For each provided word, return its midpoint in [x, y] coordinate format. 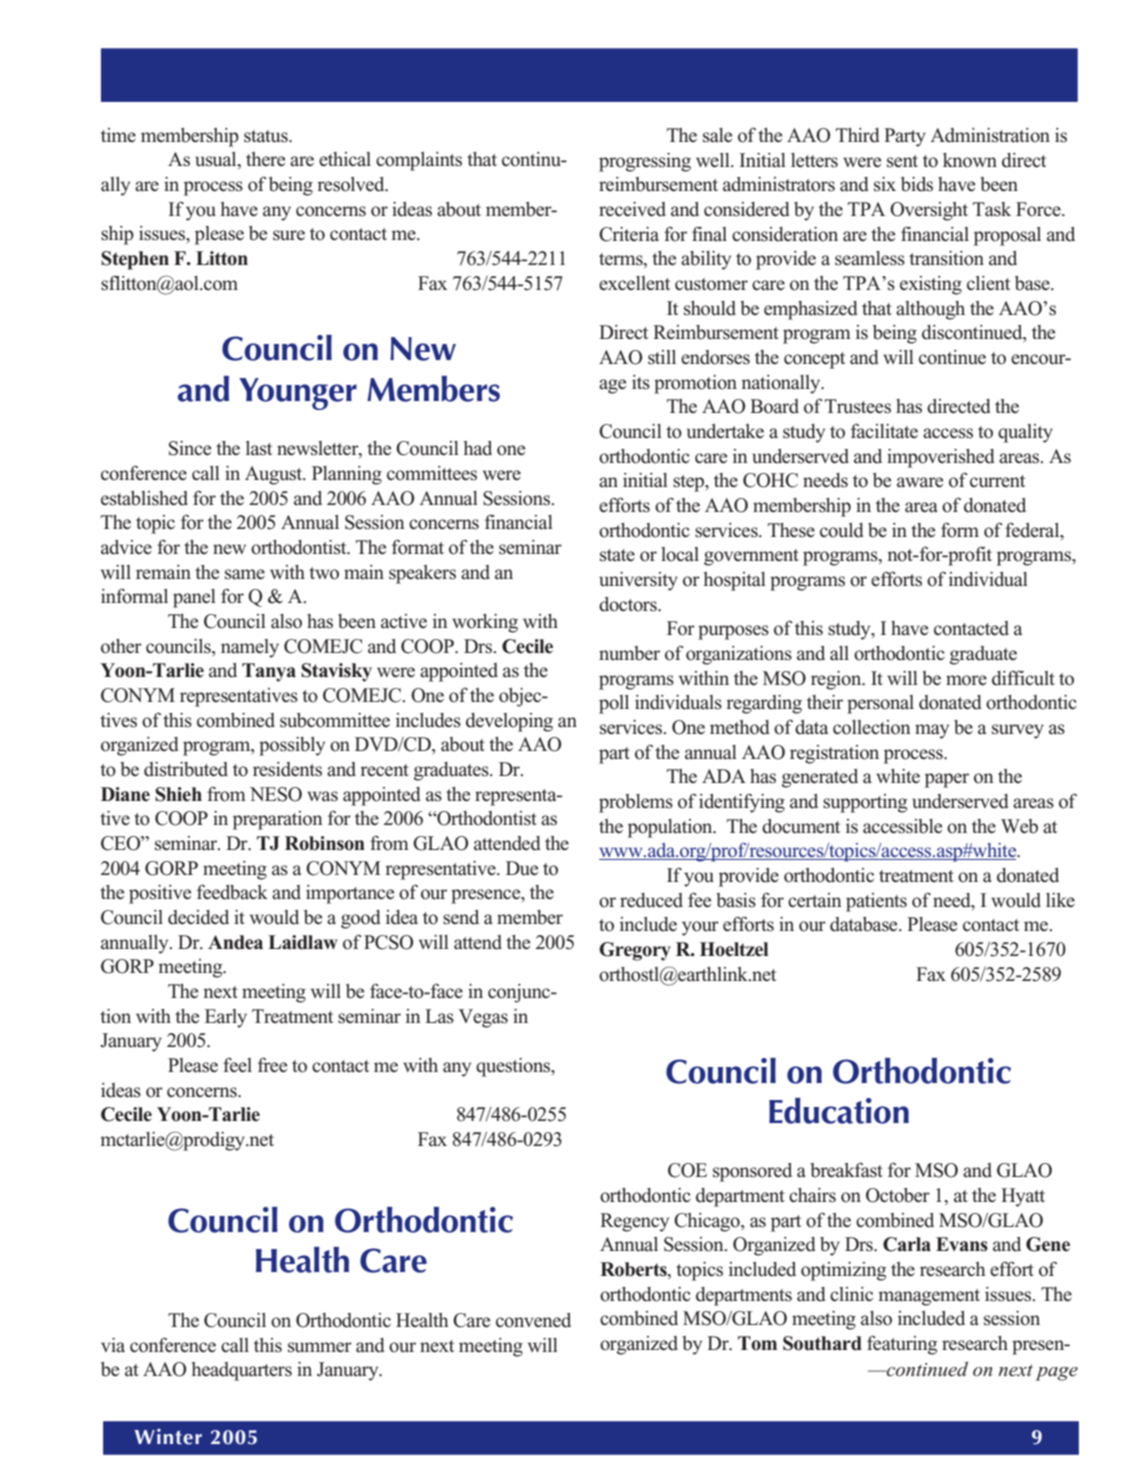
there [265, 159]
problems [636, 803]
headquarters [242, 1371]
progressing [645, 162]
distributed [186, 769]
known [970, 160]
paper [947, 780]
